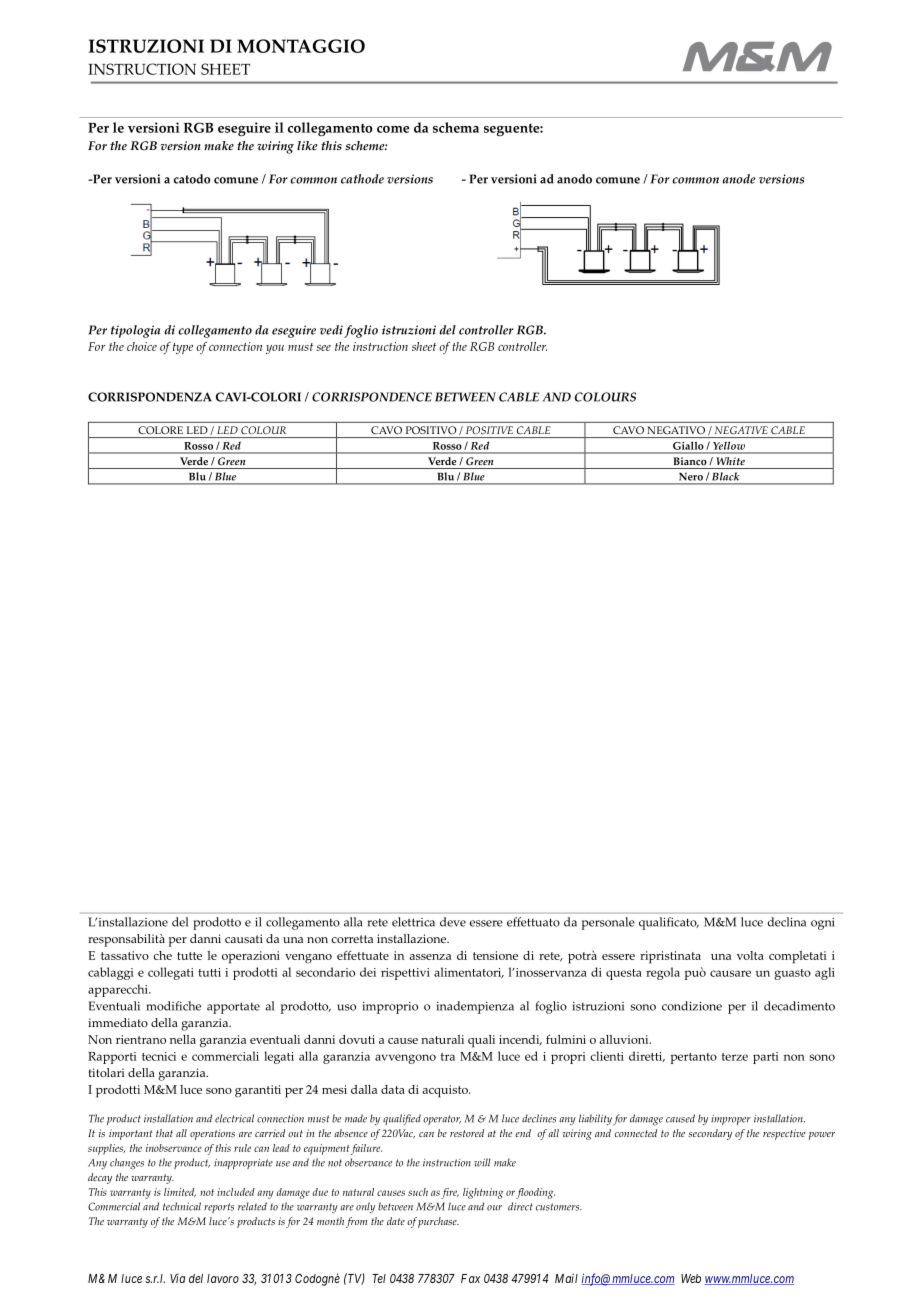 This page has width=924, height=1308. Describe the element at coordinates (307, 145) in the page. I see `like` at that location.
